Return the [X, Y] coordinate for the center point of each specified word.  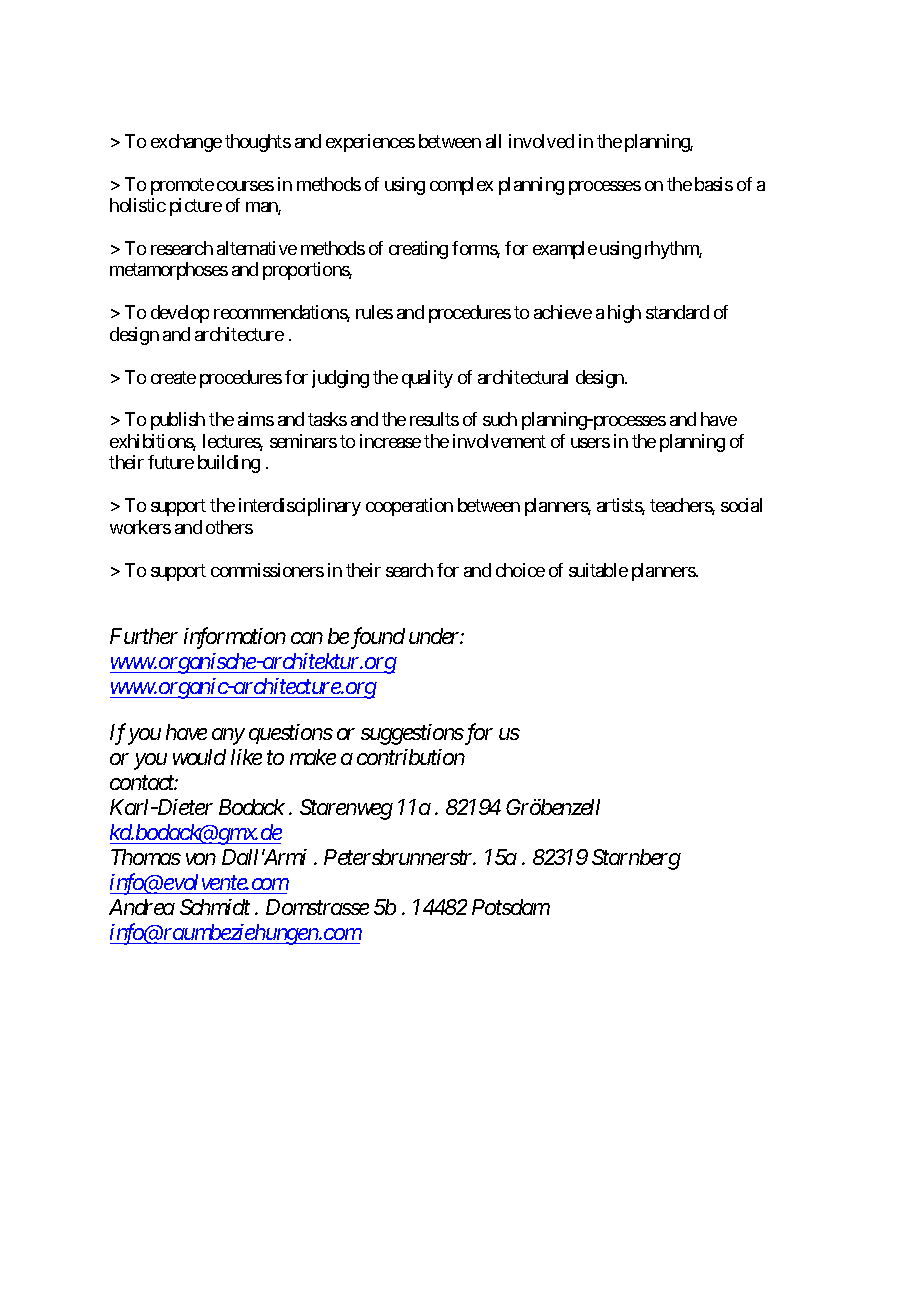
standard [677, 312]
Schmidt [215, 907]
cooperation [409, 507]
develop [180, 314]
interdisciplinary [300, 507]
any [228, 737]
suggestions [412, 734]
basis [714, 184]
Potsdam [511, 907]
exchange [186, 143]
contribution [411, 757]
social [741, 505]
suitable [598, 570]
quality [427, 379]
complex [461, 186]
